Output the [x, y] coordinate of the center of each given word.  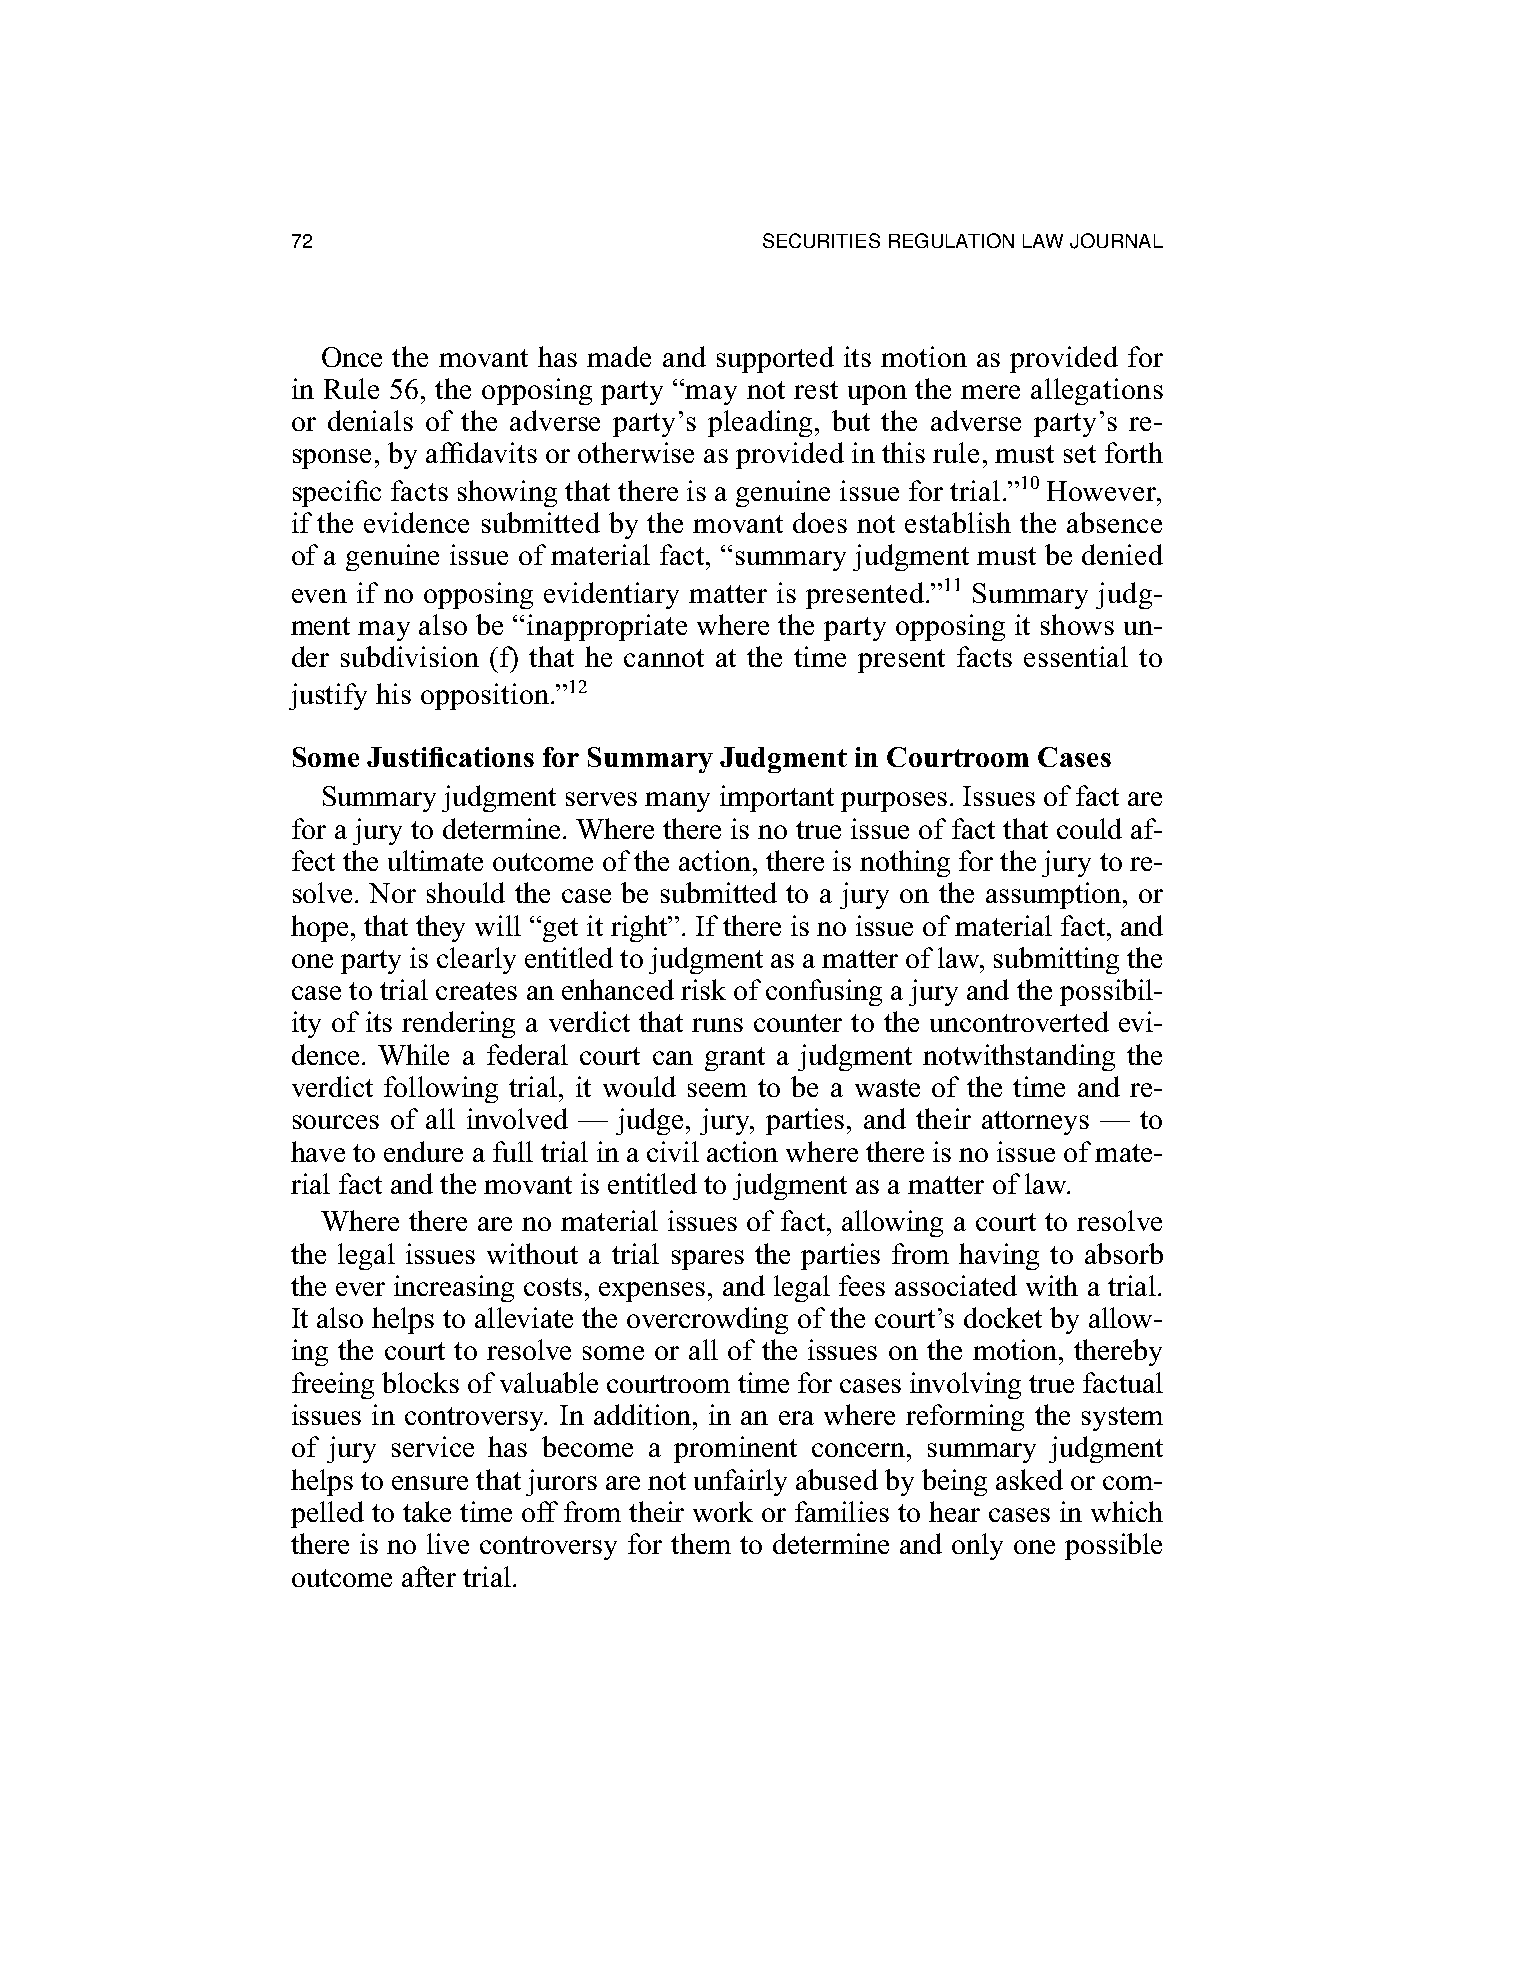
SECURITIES [821, 240]
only [977, 1546]
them [701, 1543]
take [427, 1511]
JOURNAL [1116, 241]
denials [370, 420]
